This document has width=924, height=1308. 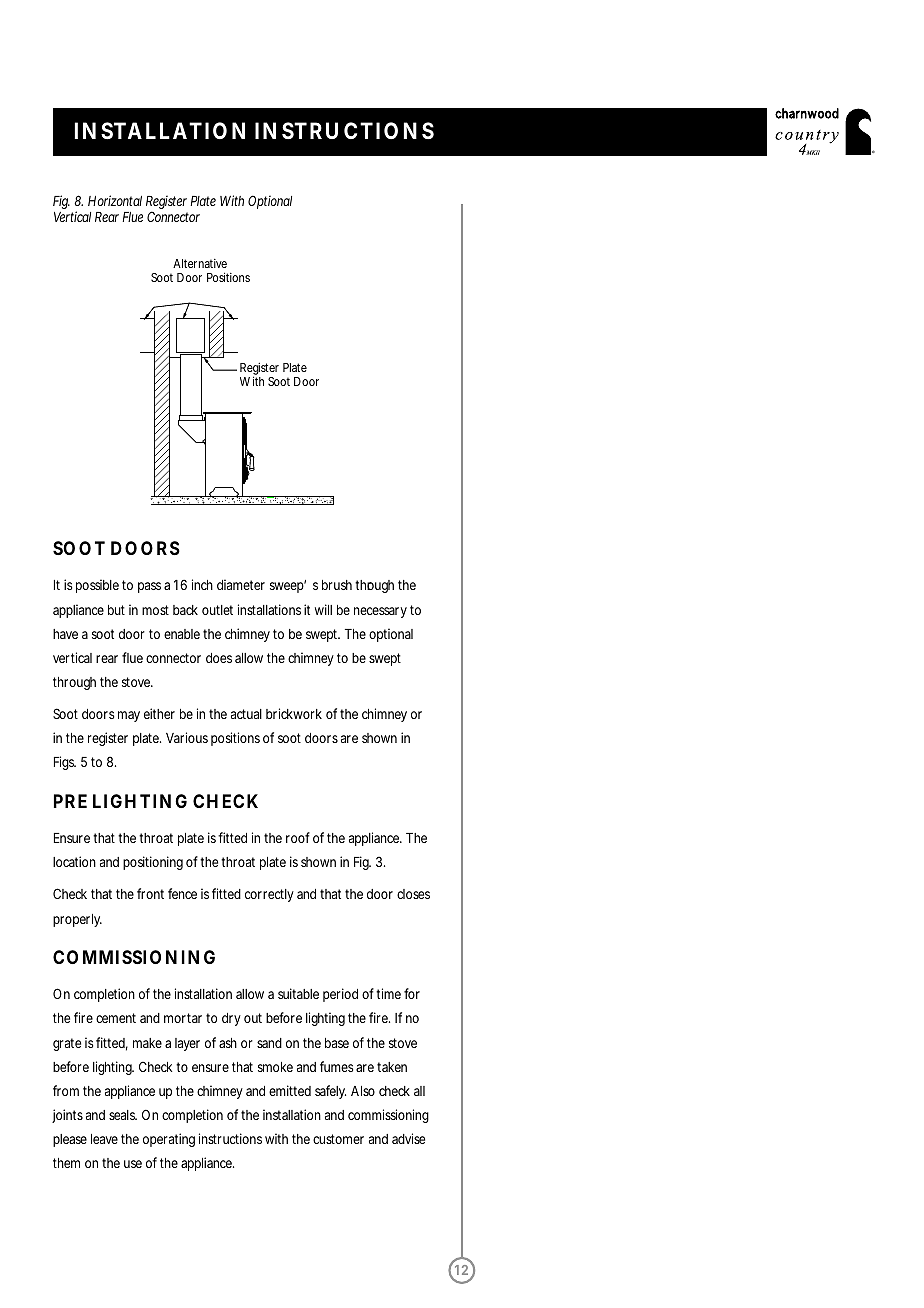 I want to click on advise, so click(x=408, y=1138).
